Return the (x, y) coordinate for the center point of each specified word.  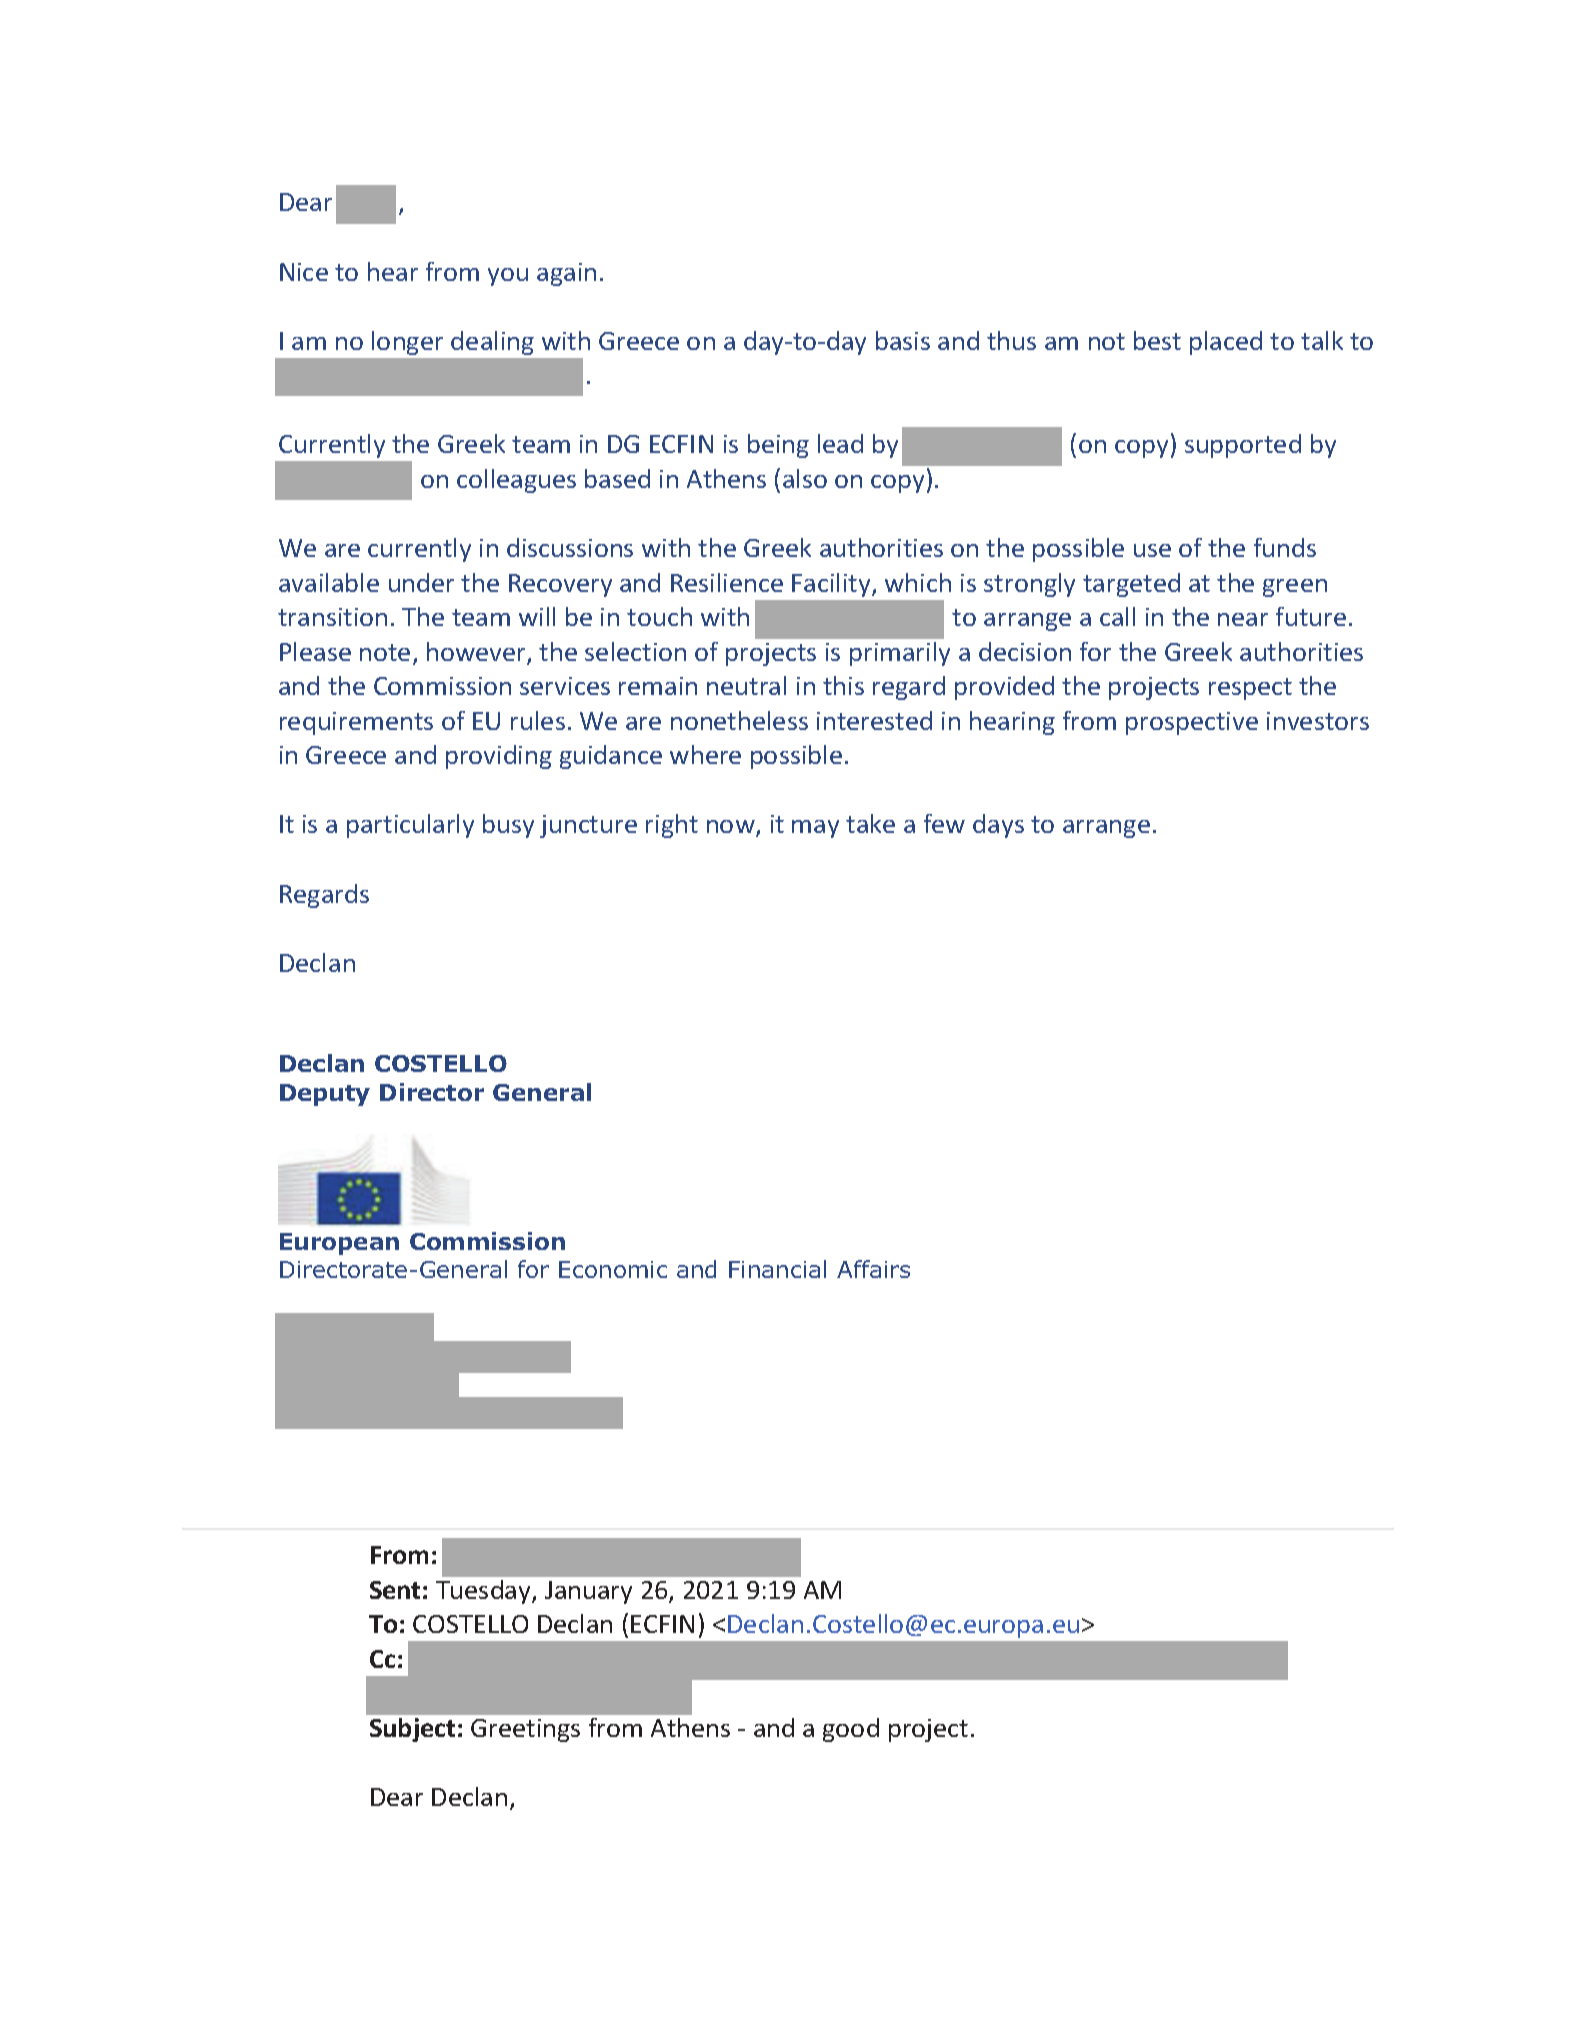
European (339, 1244)
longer (407, 343)
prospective (1192, 723)
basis (903, 340)
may (815, 829)
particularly (410, 826)
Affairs (873, 1269)
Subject (412, 1730)
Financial (777, 1269)
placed (1226, 343)
